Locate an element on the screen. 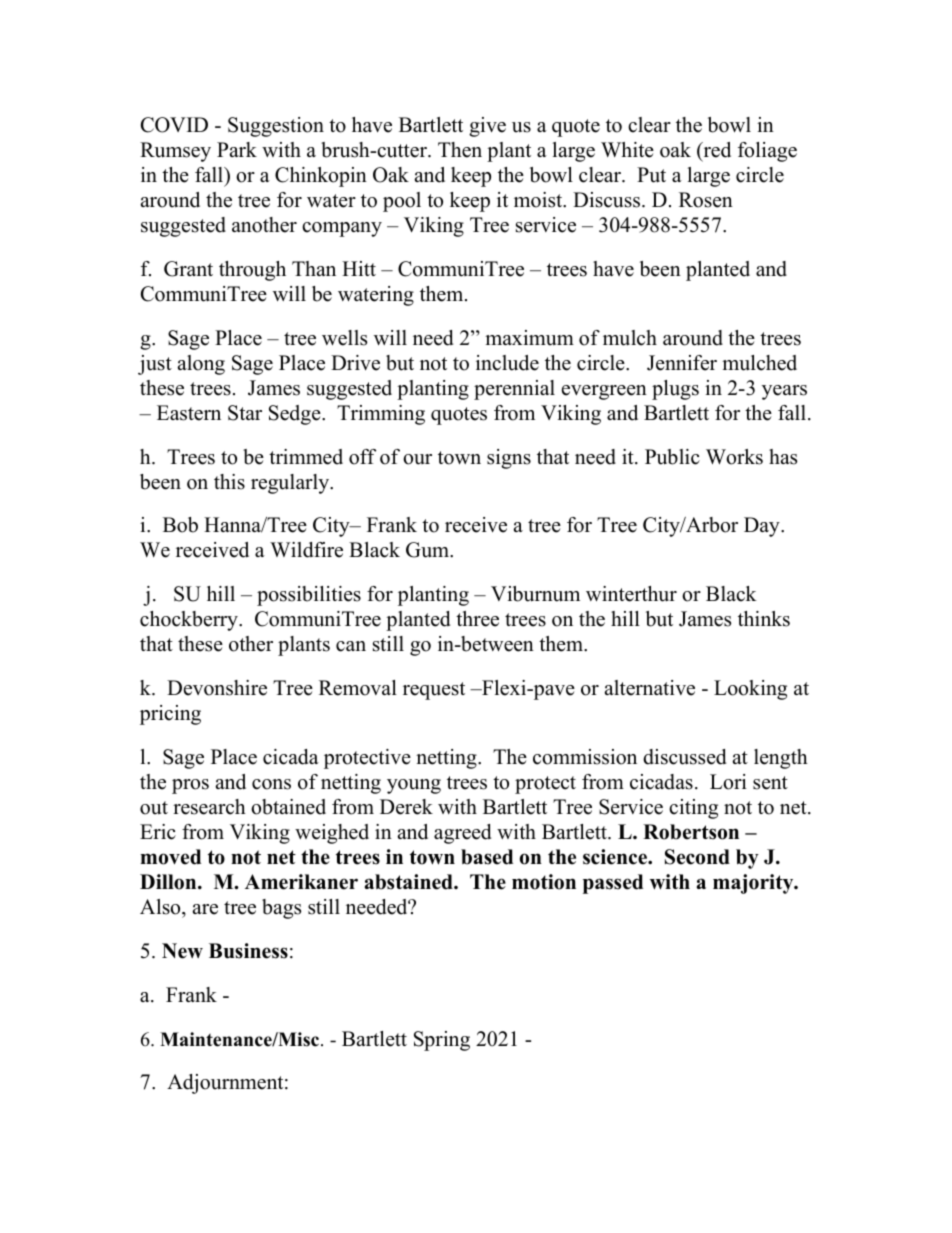 The height and width of the screenshot is (1233, 952). possibilities is located at coordinates (309, 596).
